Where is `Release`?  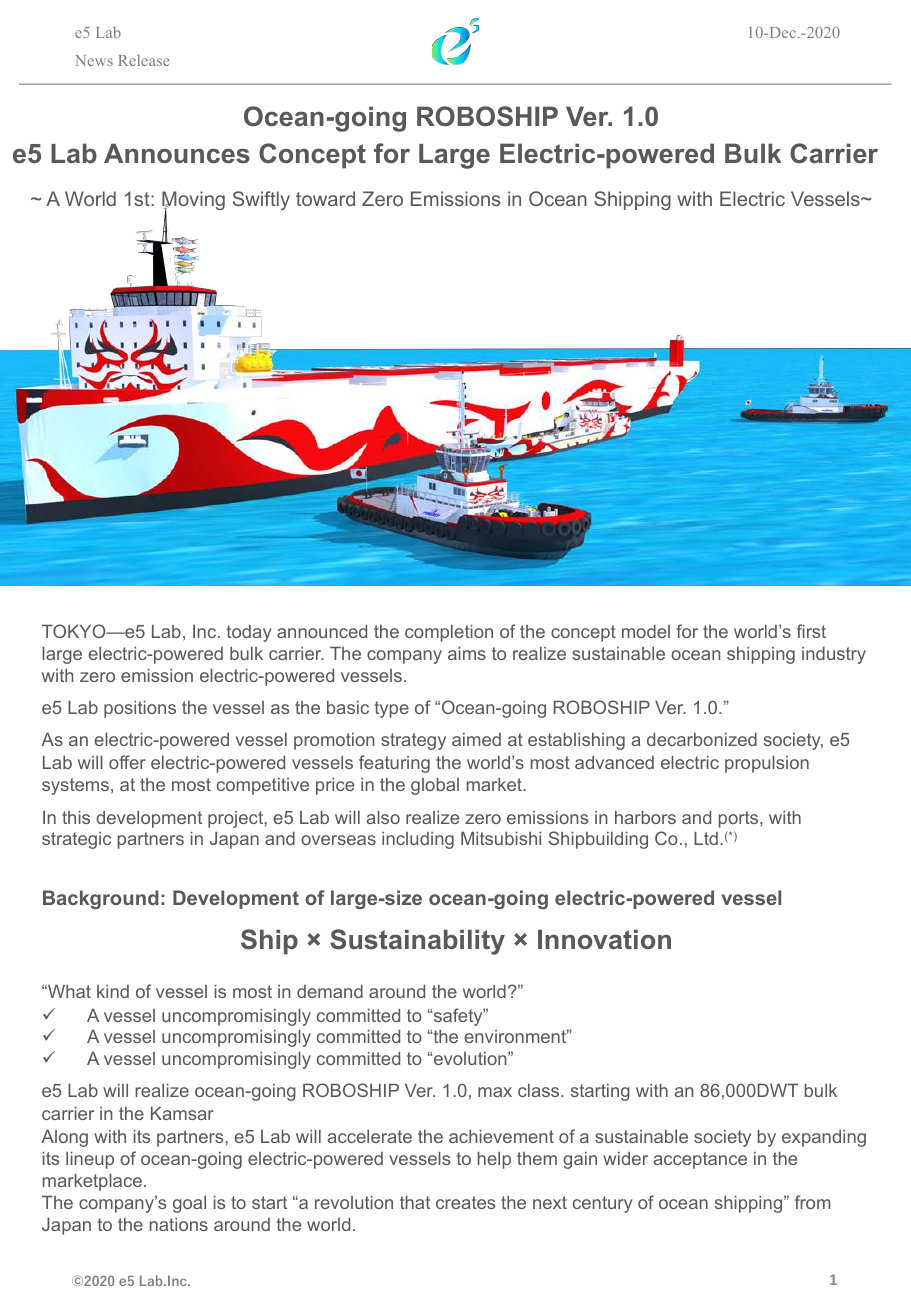
Release is located at coordinates (144, 60).
